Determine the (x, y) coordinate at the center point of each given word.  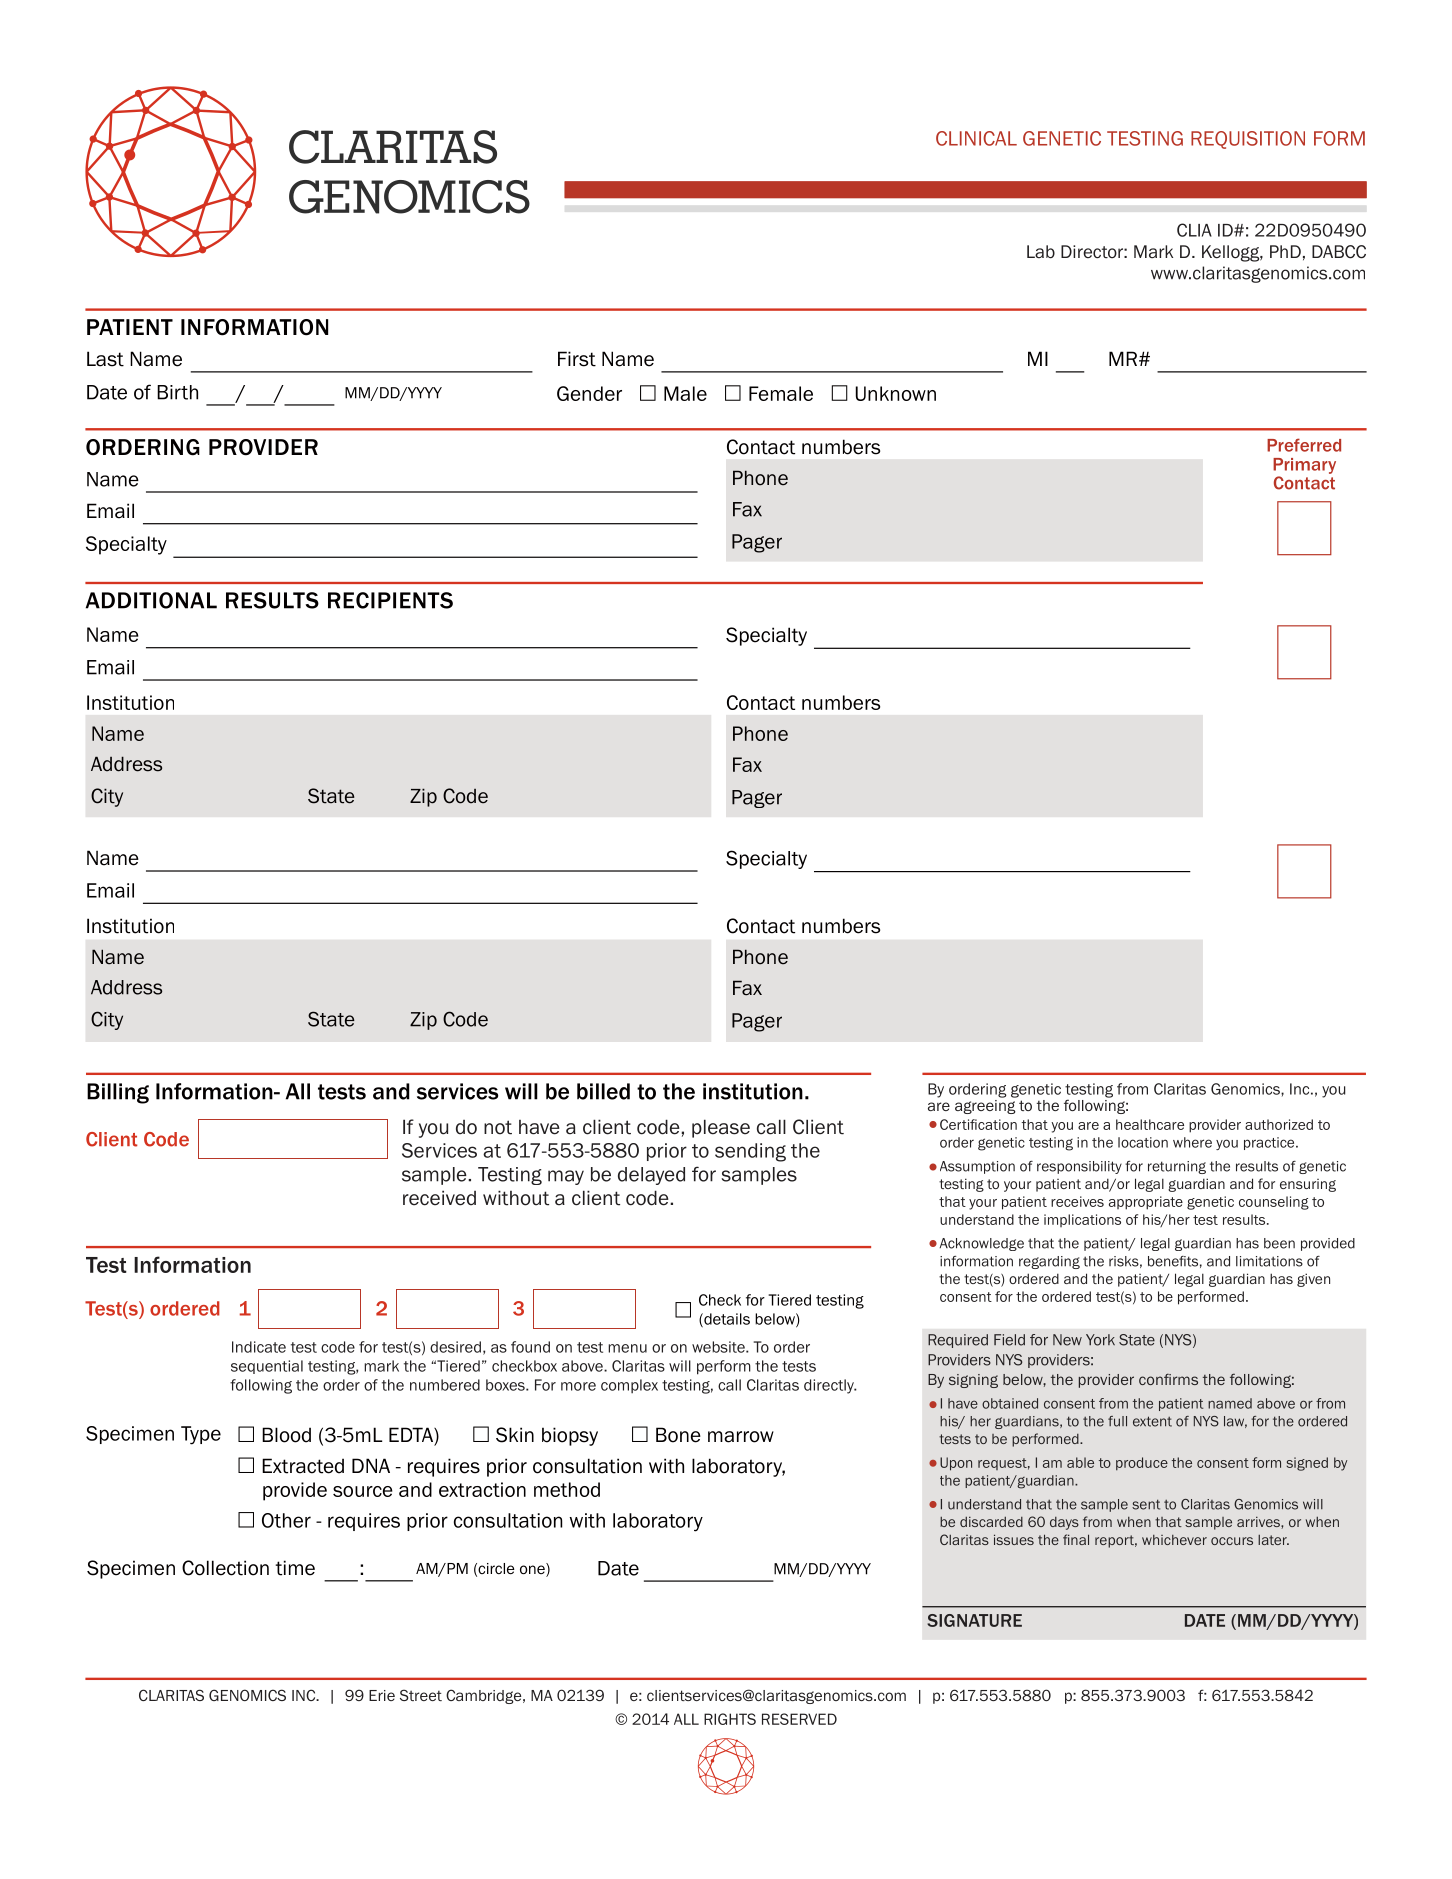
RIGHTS (730, 1719)
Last (105, 359)
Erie (382, 1695)
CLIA (1194, 230)
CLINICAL (976, 138)
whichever (1174, 1540)
